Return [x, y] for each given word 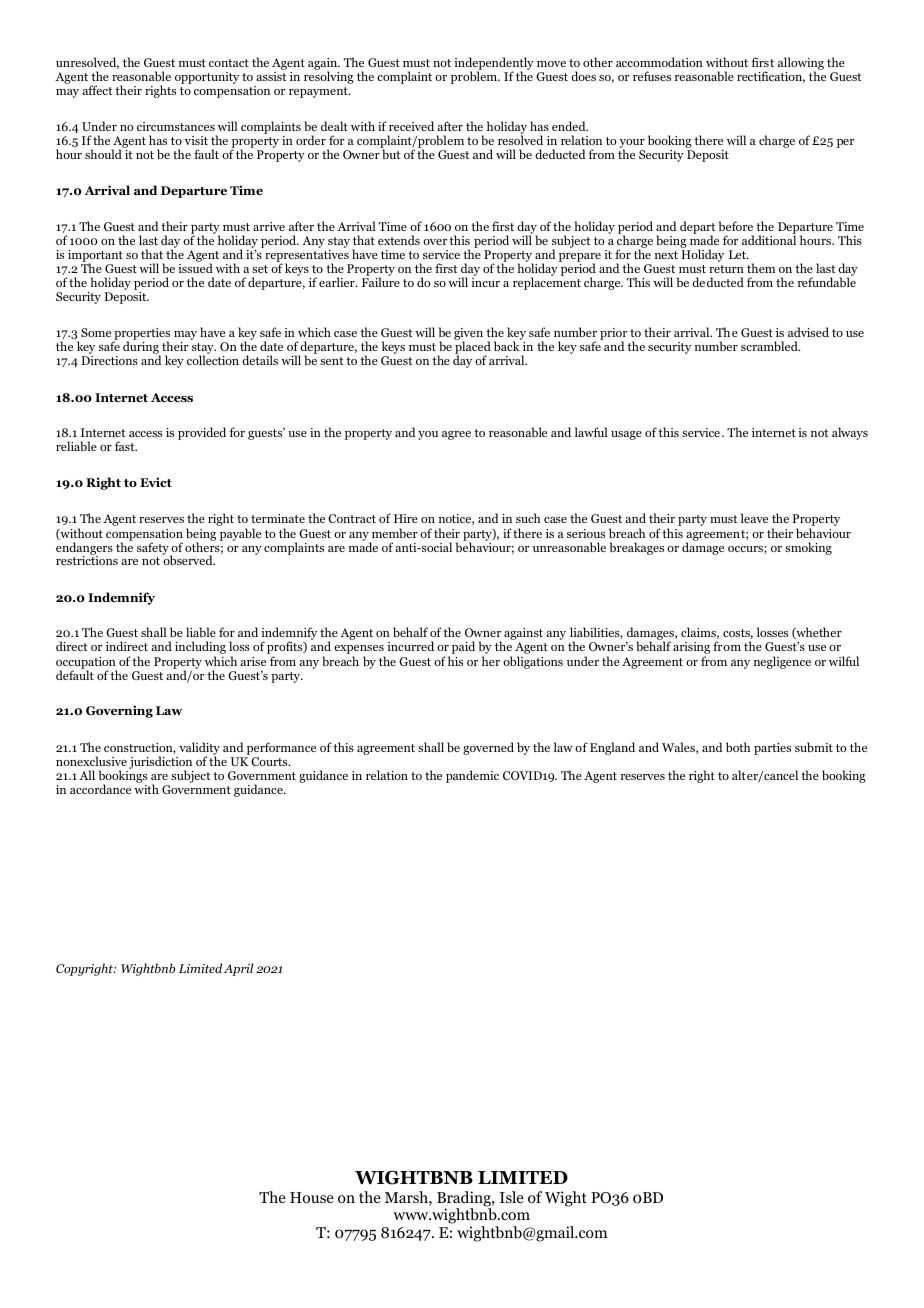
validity [199, 749]
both [738, 747]
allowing [801, 64]
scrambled [770, 346]
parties [772, 749]
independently [494, 64]
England [612, 748]
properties [141, 335]
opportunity [207, 78]
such [528, 518]
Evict [156, 482]
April [239, 969]
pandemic [472, 776]
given [468, 335]
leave [754, 518]
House [312, 1198]
